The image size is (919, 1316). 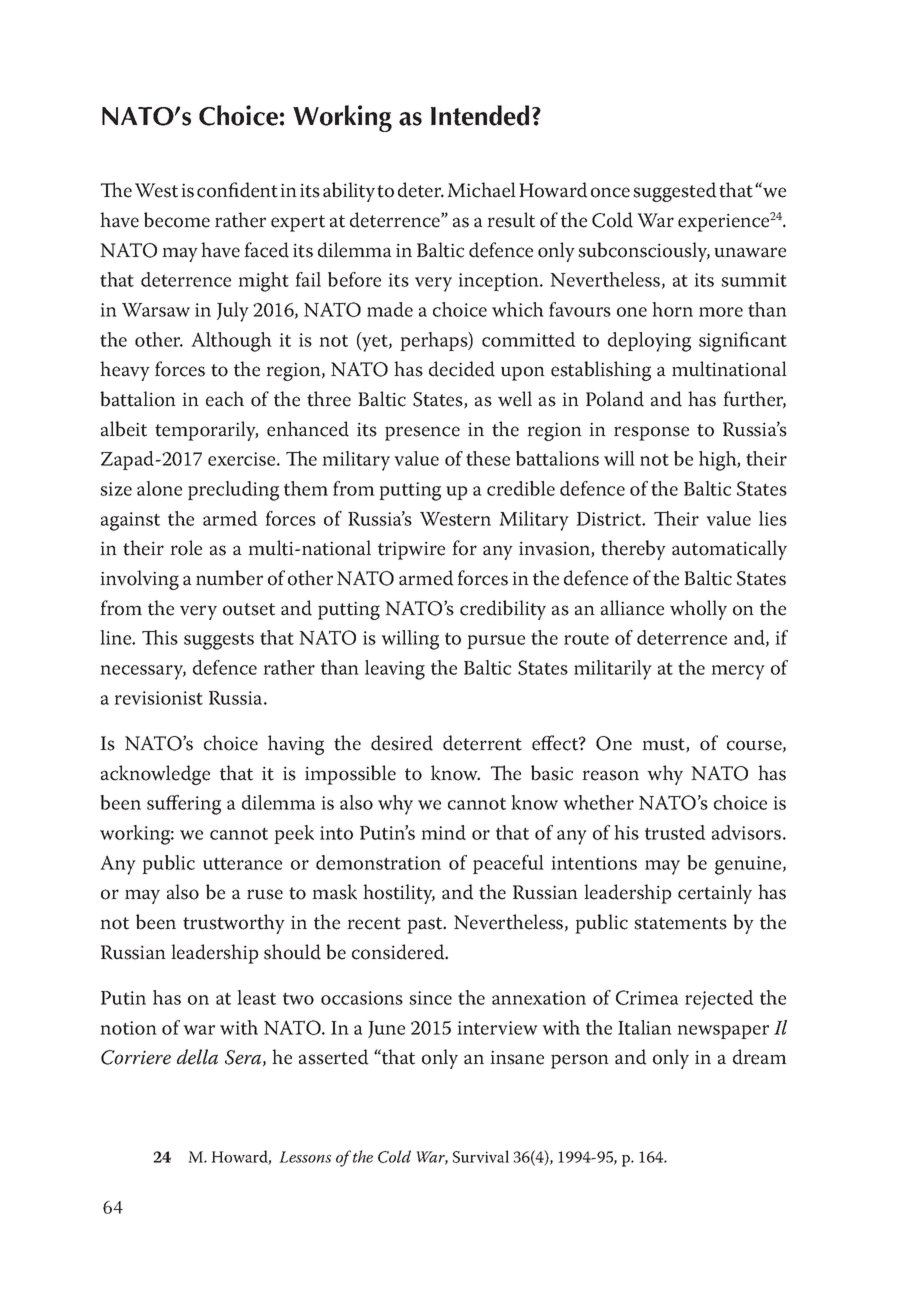 I want to click on confident, so click(x=237, y=190).
